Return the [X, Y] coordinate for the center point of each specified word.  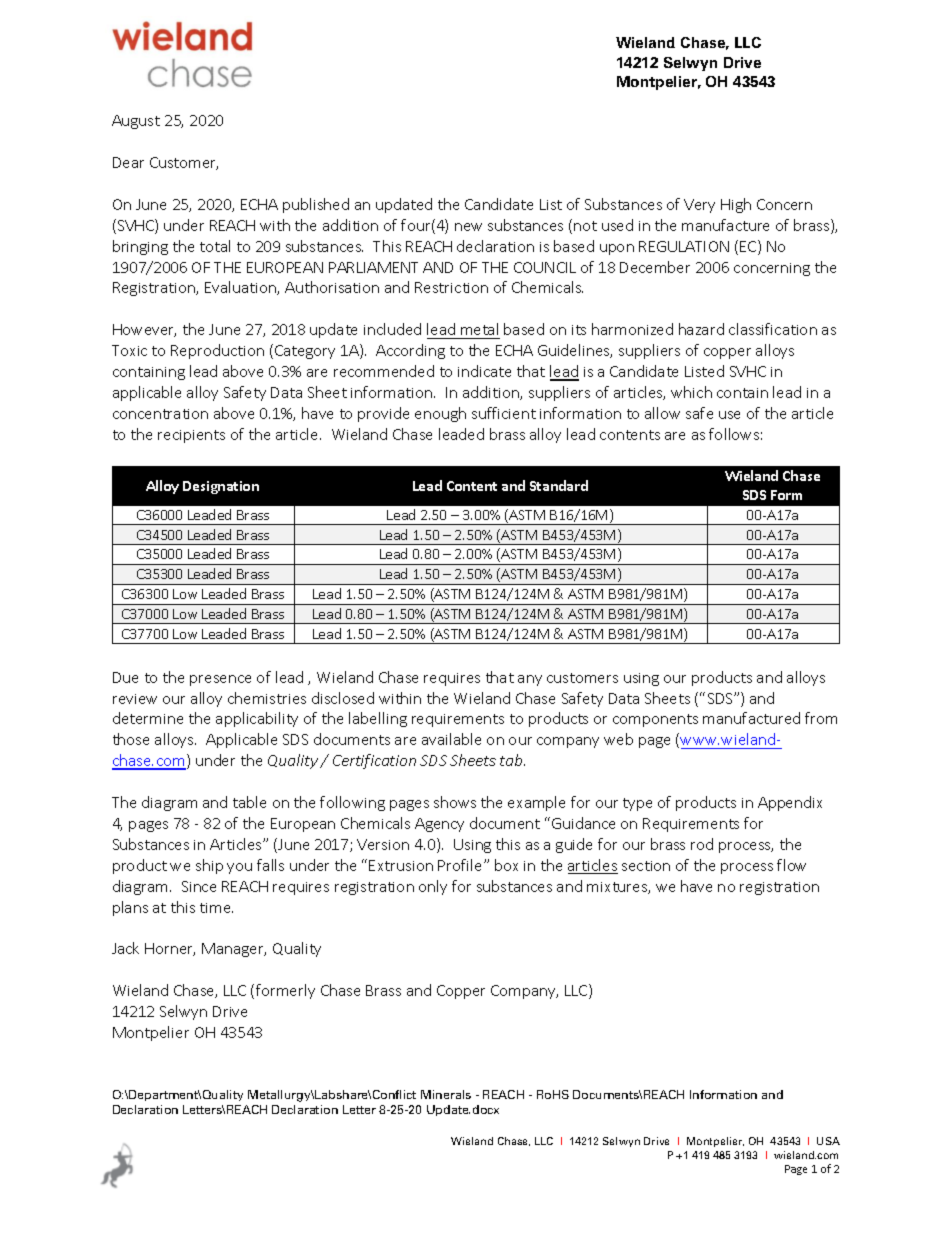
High [736, 205]
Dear [128, 162]
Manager [234, 950]
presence [220, 680]
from [821, 718]
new [468, 227]
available [451, 739]
